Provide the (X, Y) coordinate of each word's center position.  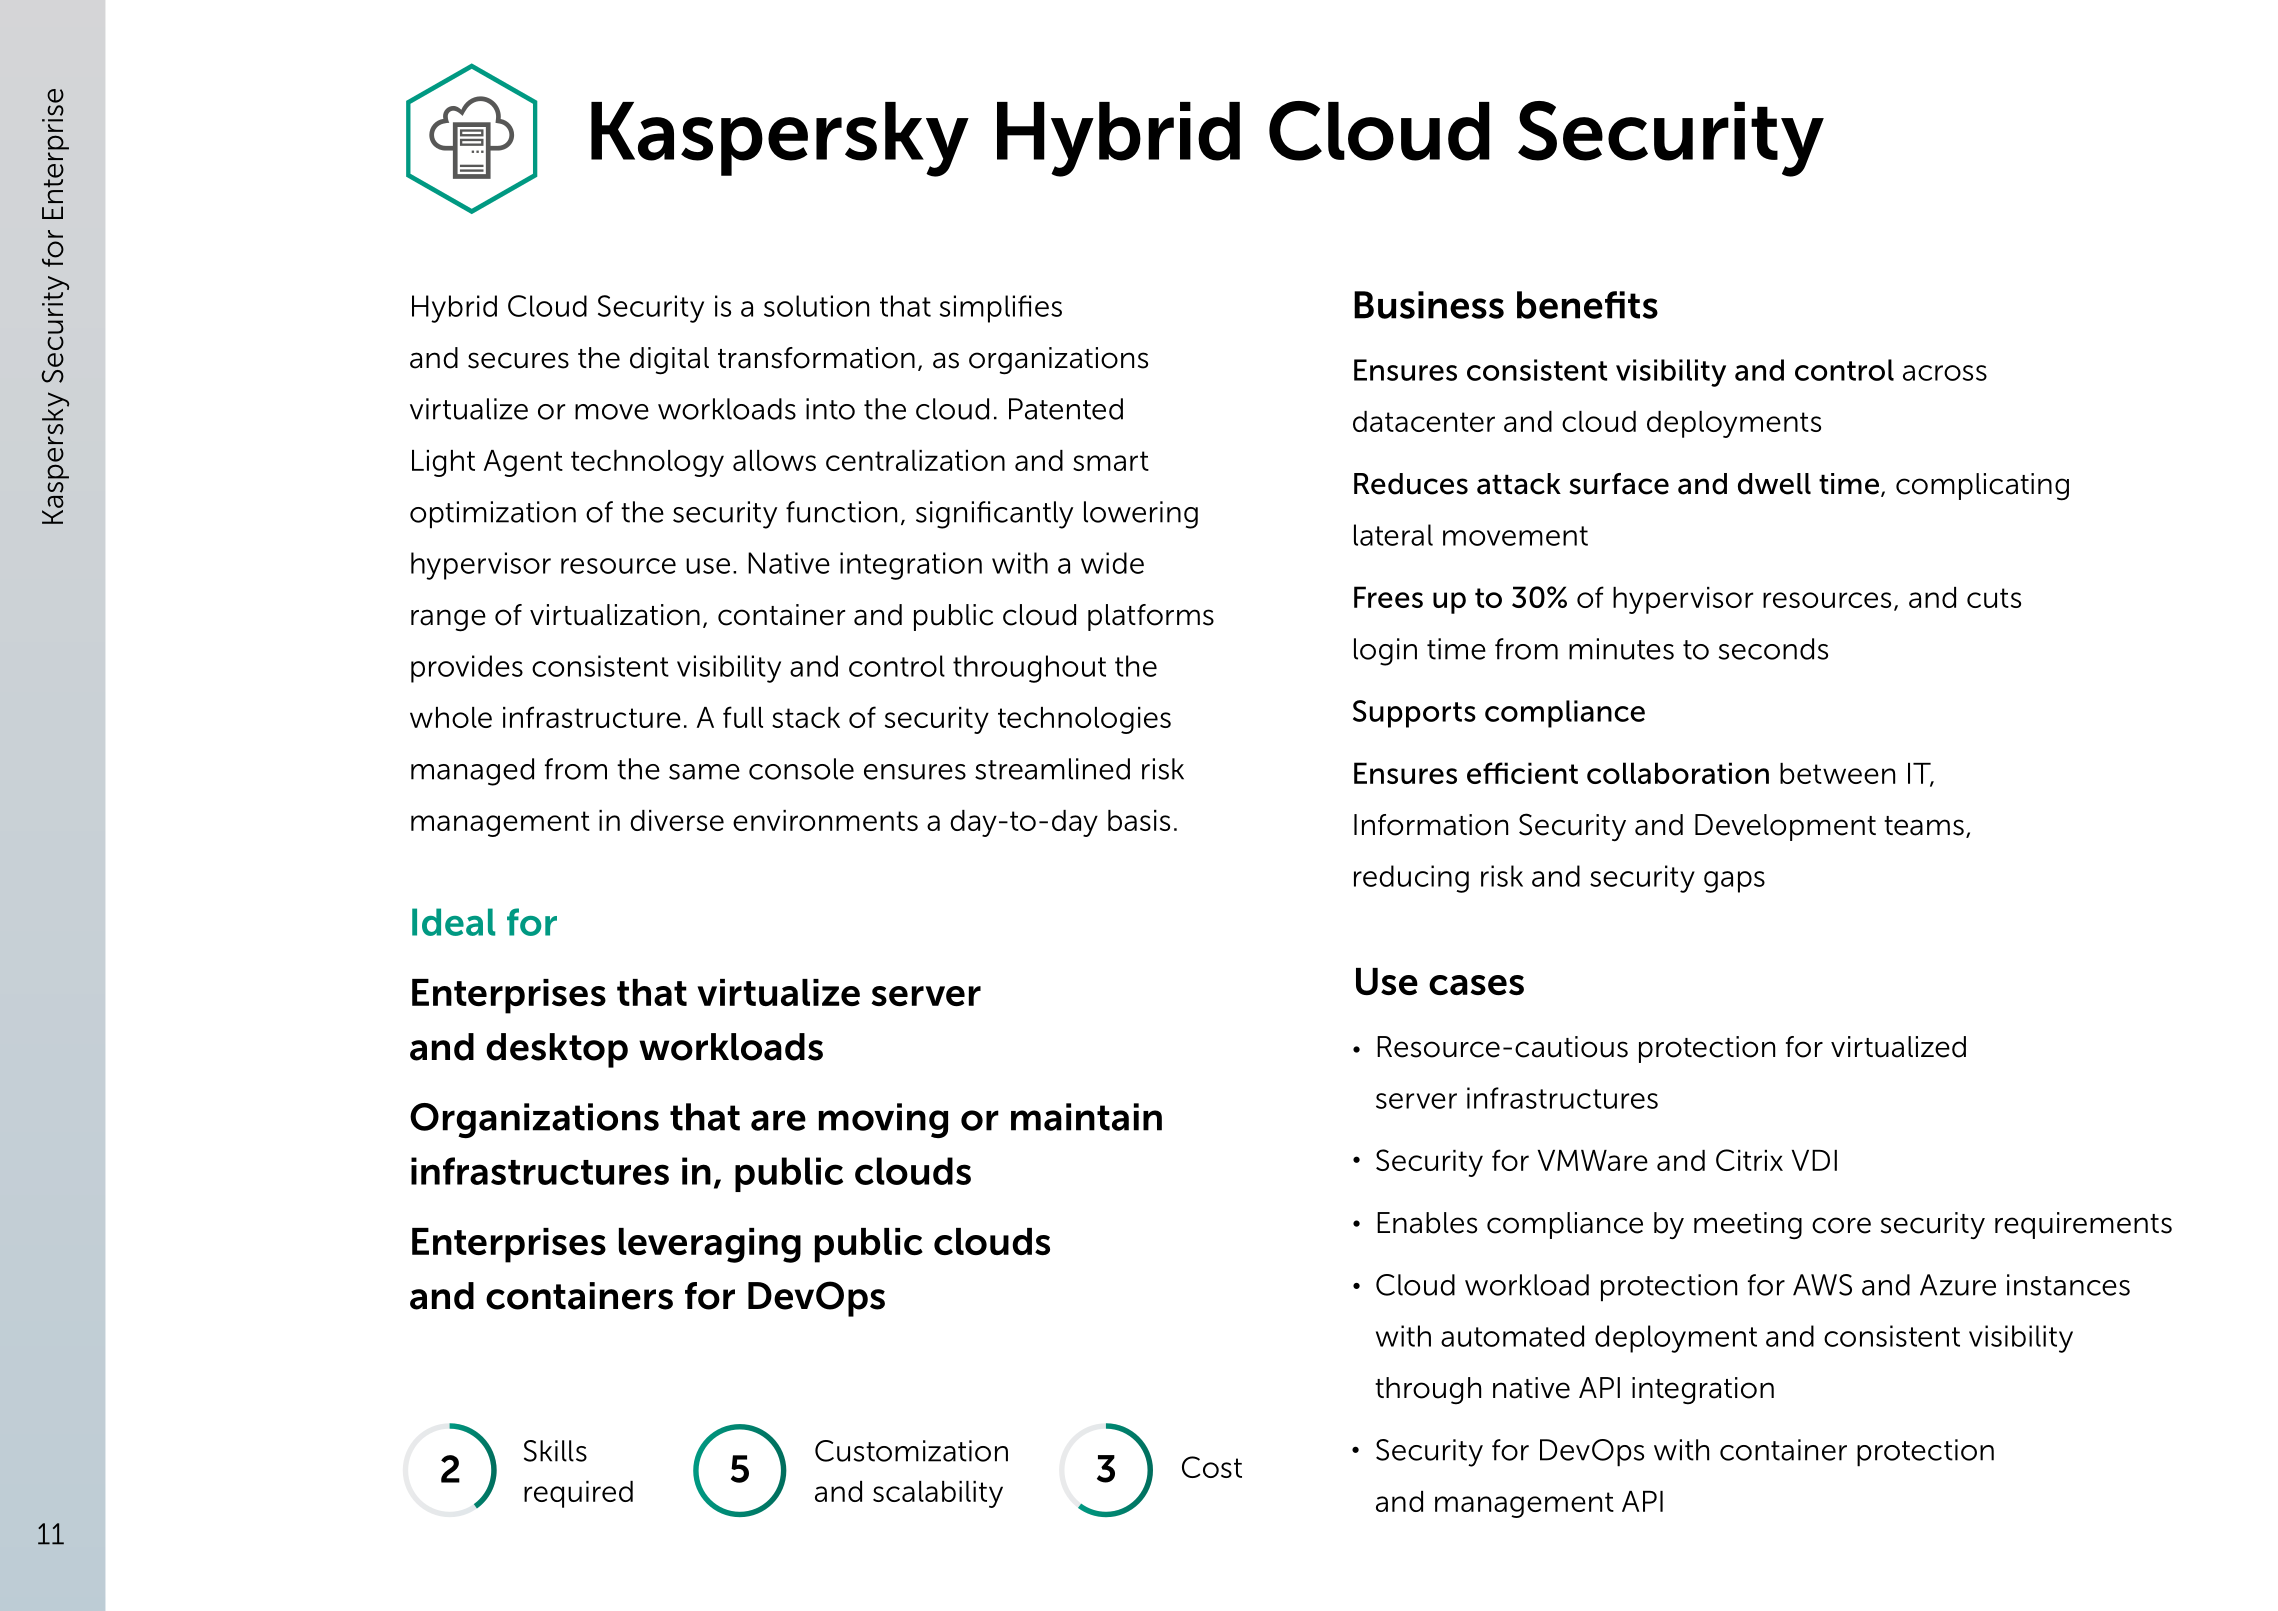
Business (1429, 305)
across (1945, 373)
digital (669, 361)
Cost (1212, 1467)
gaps (1734, 882)
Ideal (453, 922)
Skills (555, 1451)
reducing (1411, 879)
